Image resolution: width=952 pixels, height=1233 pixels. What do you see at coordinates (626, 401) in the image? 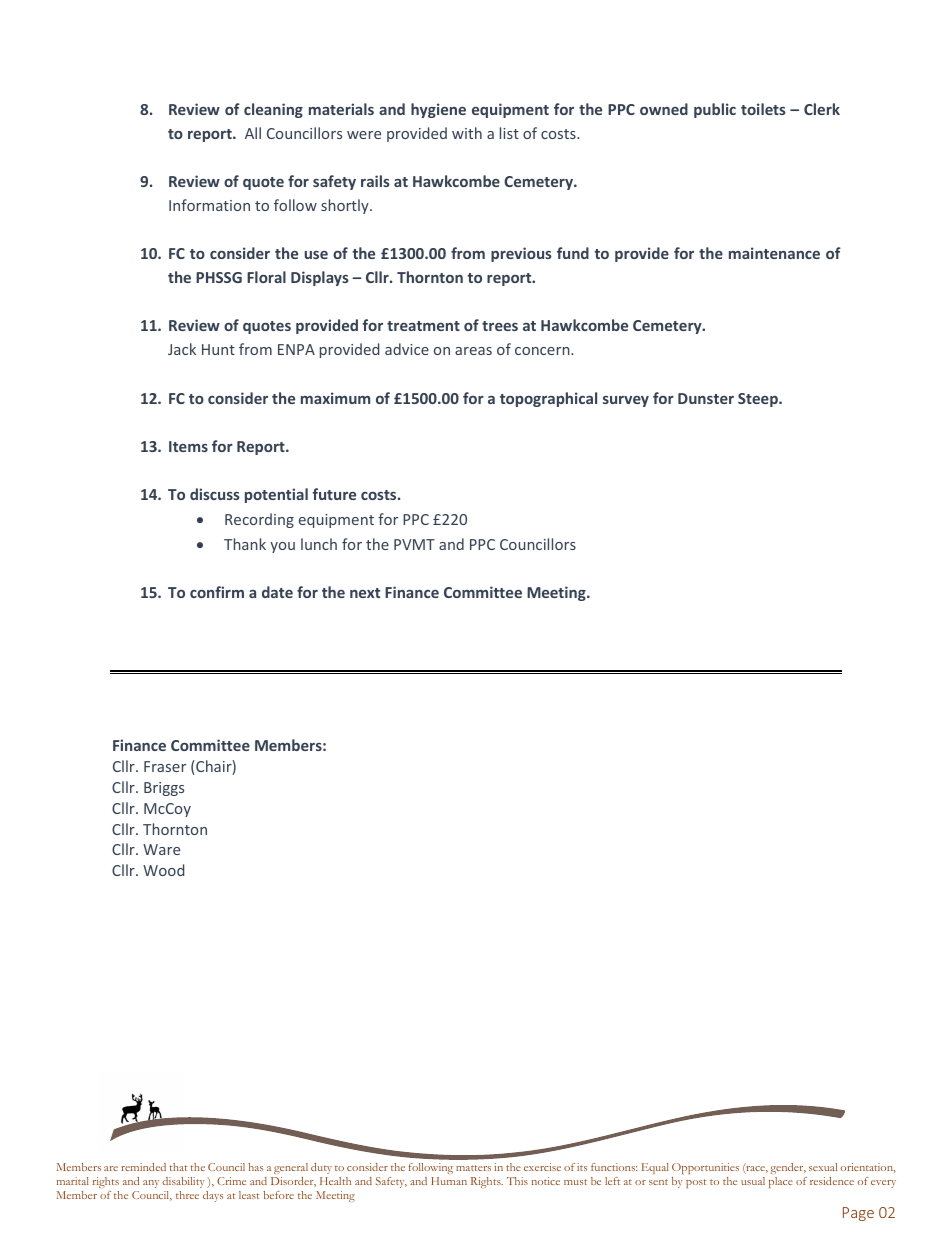
I see `survey` at bounding box center [626, 401].
